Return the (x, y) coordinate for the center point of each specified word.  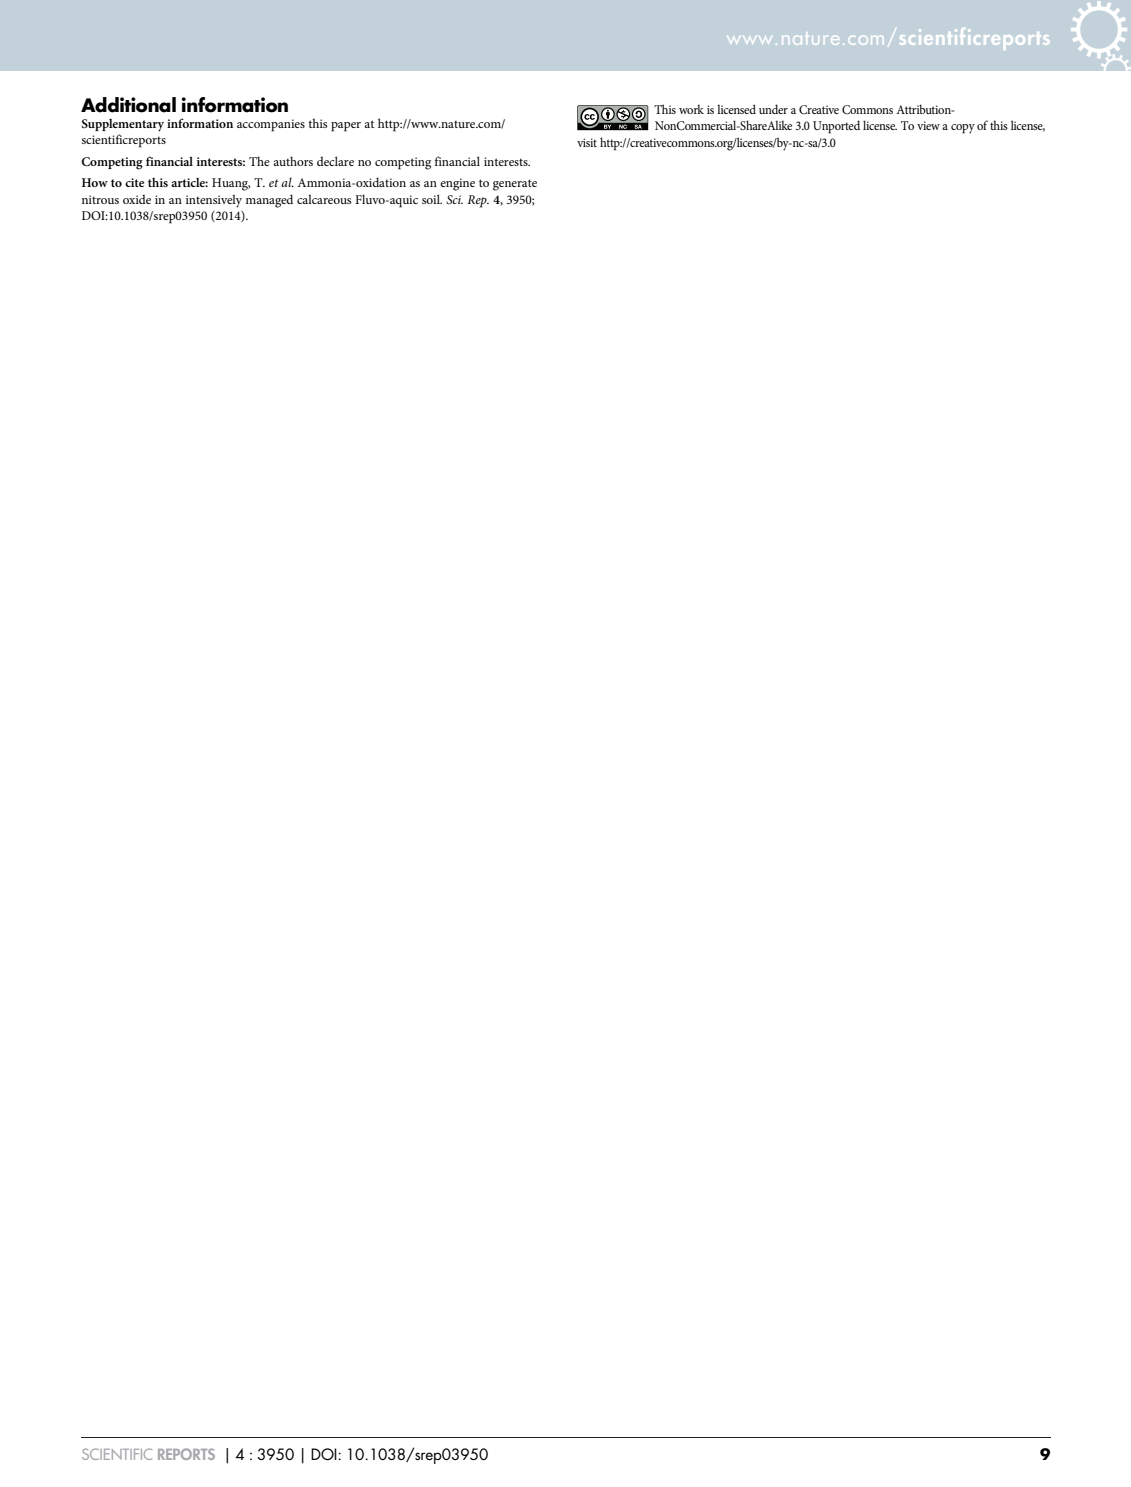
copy (963, 129)
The (259, 161)
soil (432, 199)
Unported (836, 127)
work (691, 109)
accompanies (271, 125)
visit (587, 142)
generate (515, 185)
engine (457, 184)
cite (134, 182)
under (773, 109)
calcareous (324, 199)
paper (346, 127)
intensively (214, 201)
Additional (128, 105)
